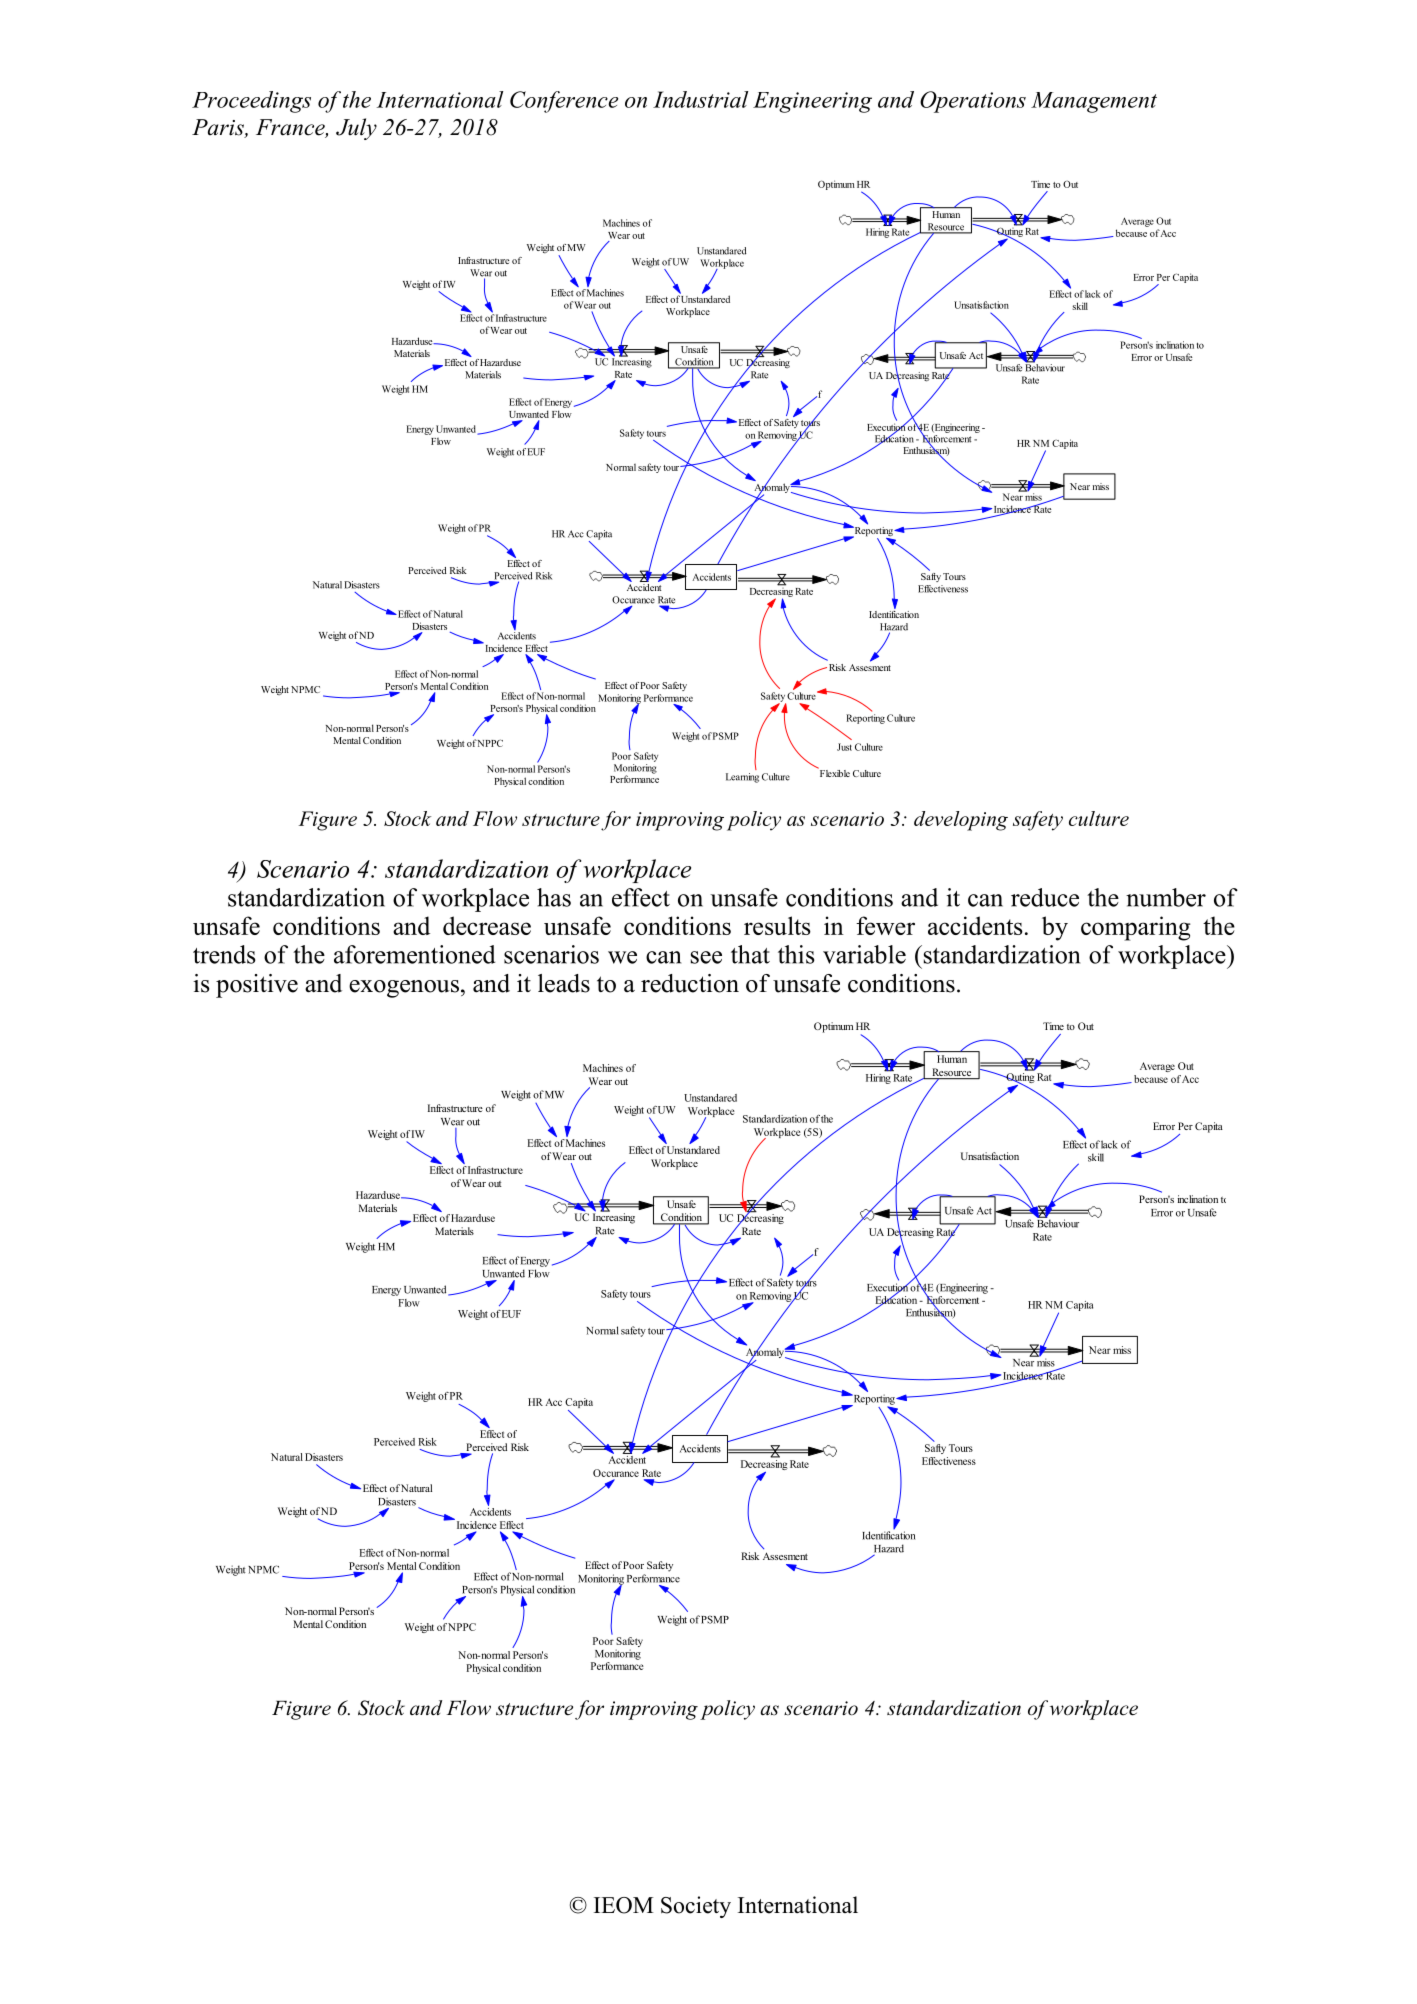 The width and height of the document is (1417, 2004). Describe the element at coordinates (1136, 928) in the document. I see `comparing` at that location.
